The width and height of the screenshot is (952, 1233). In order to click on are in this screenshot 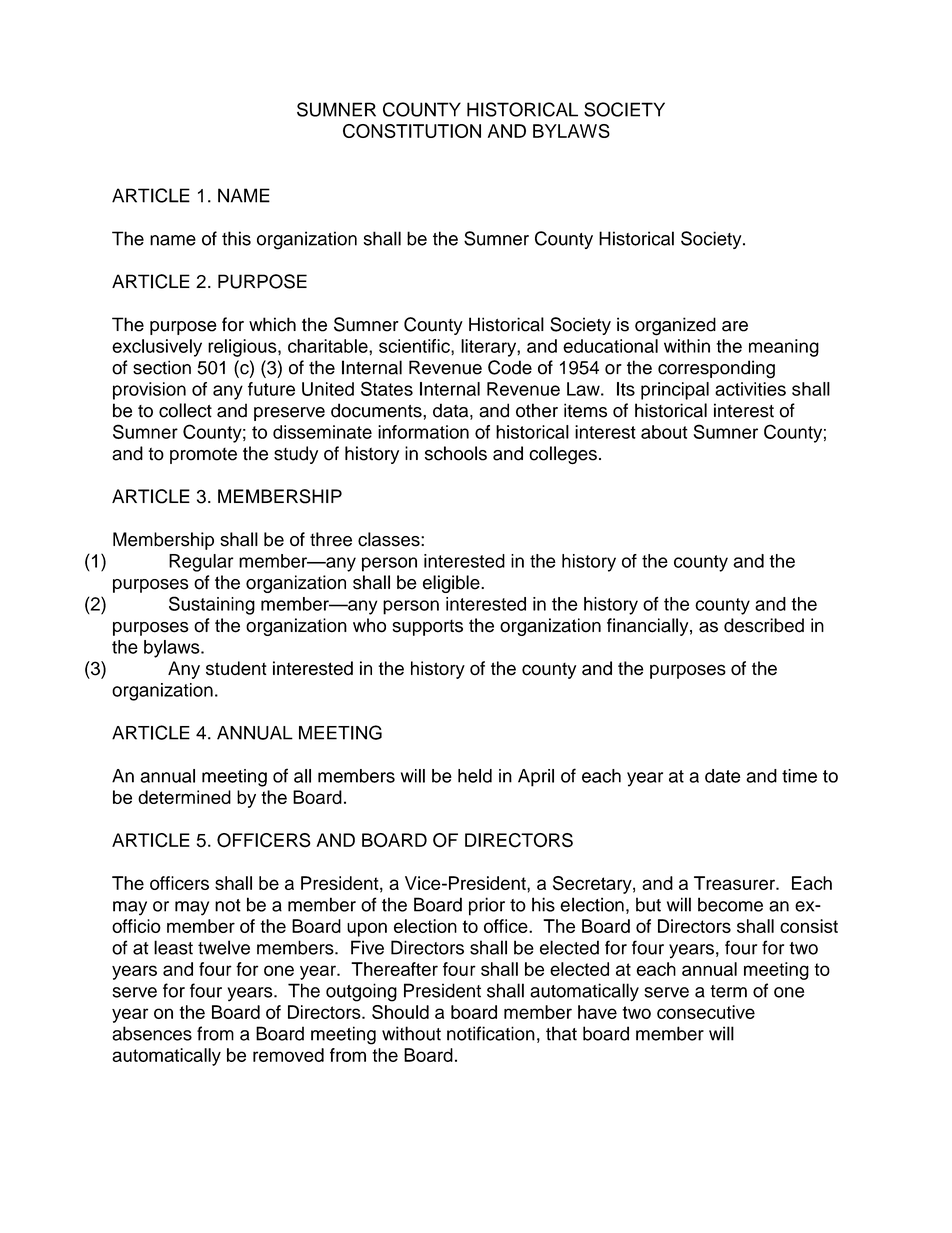, I will do `click(735, 326)`.
